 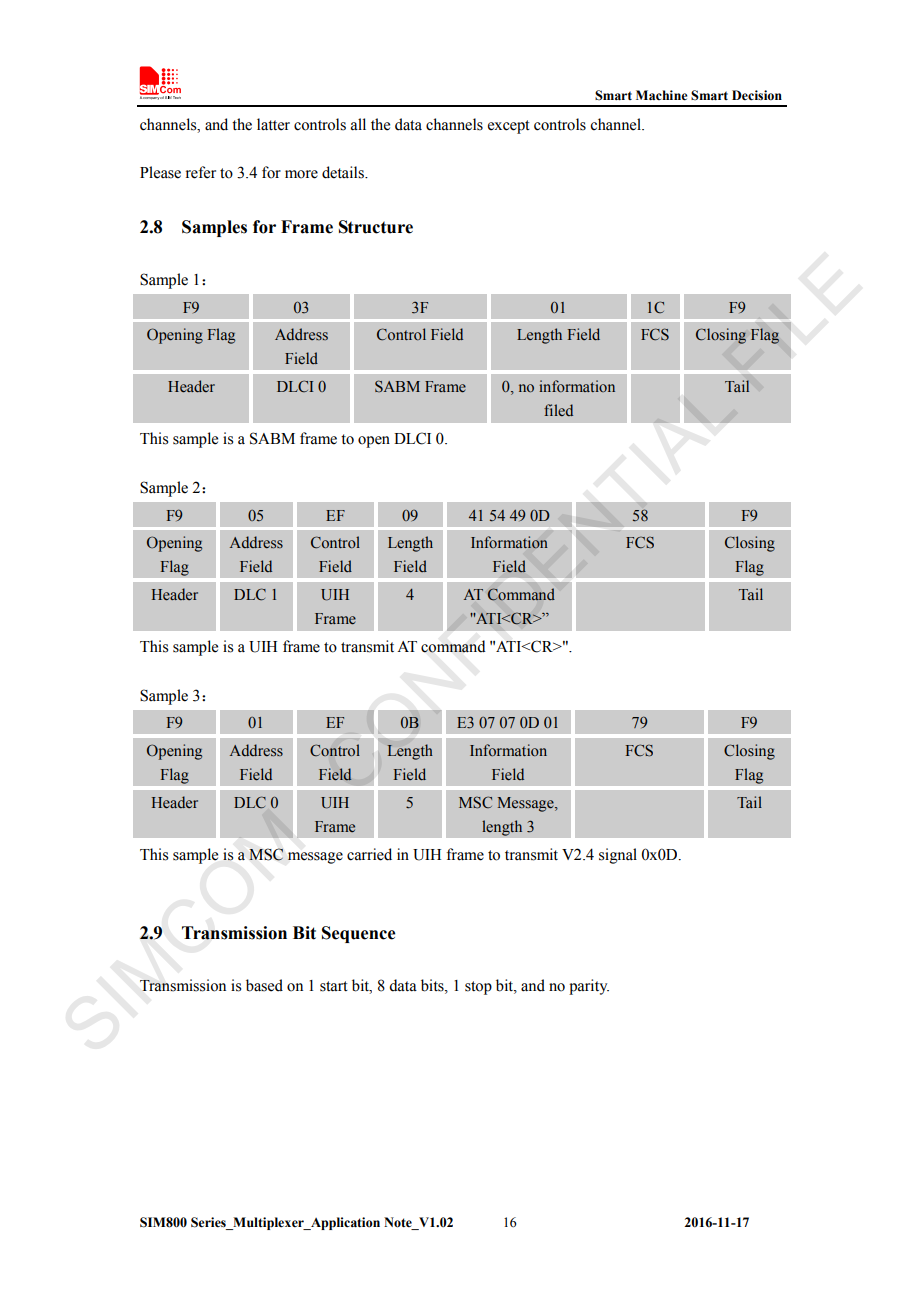 What do you see at coordinates (273, 124) in the page?
I see `latter` at bounding box center [273, 124].
